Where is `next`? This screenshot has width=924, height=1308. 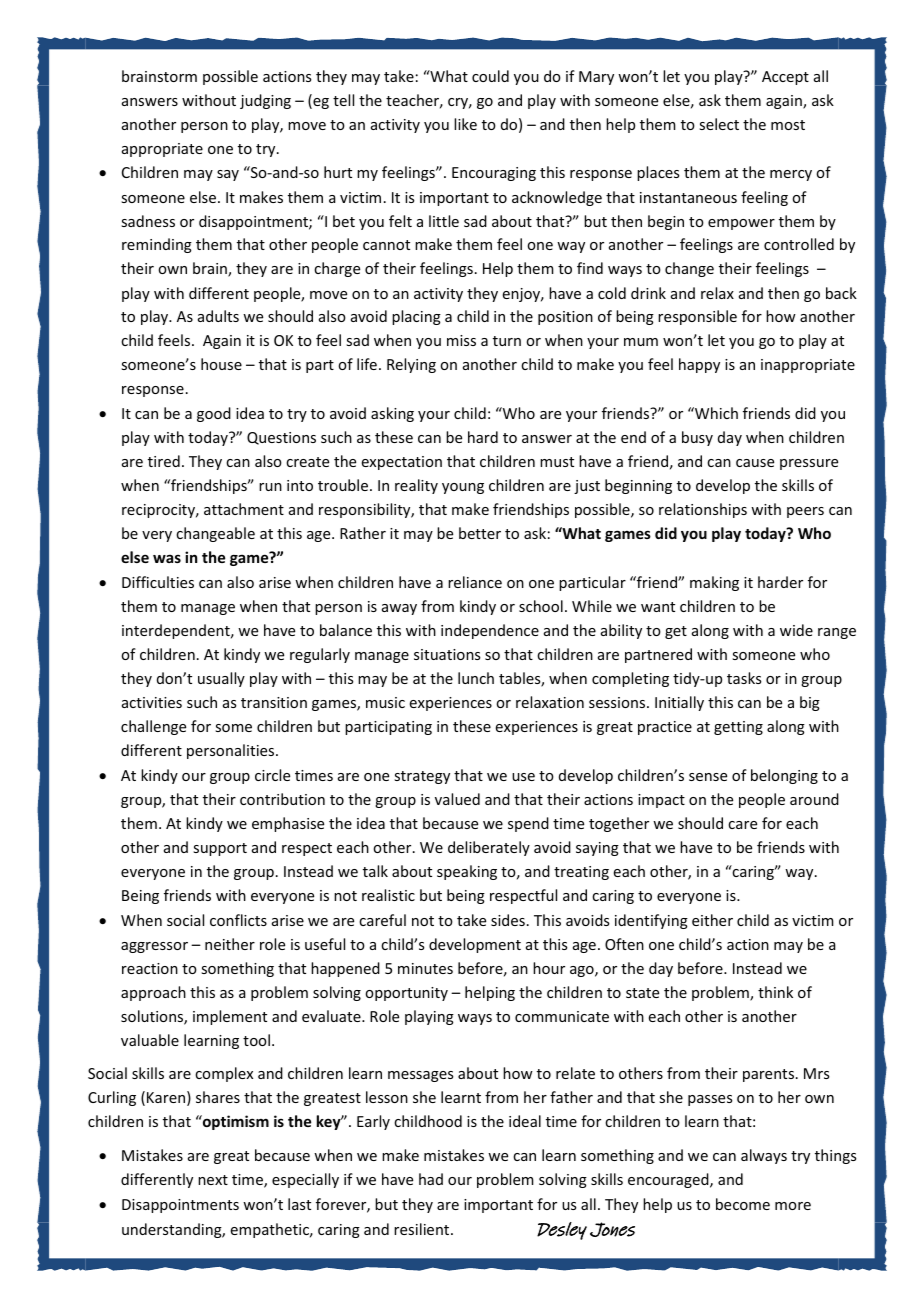 next is located at coordinates (213, 1180).
